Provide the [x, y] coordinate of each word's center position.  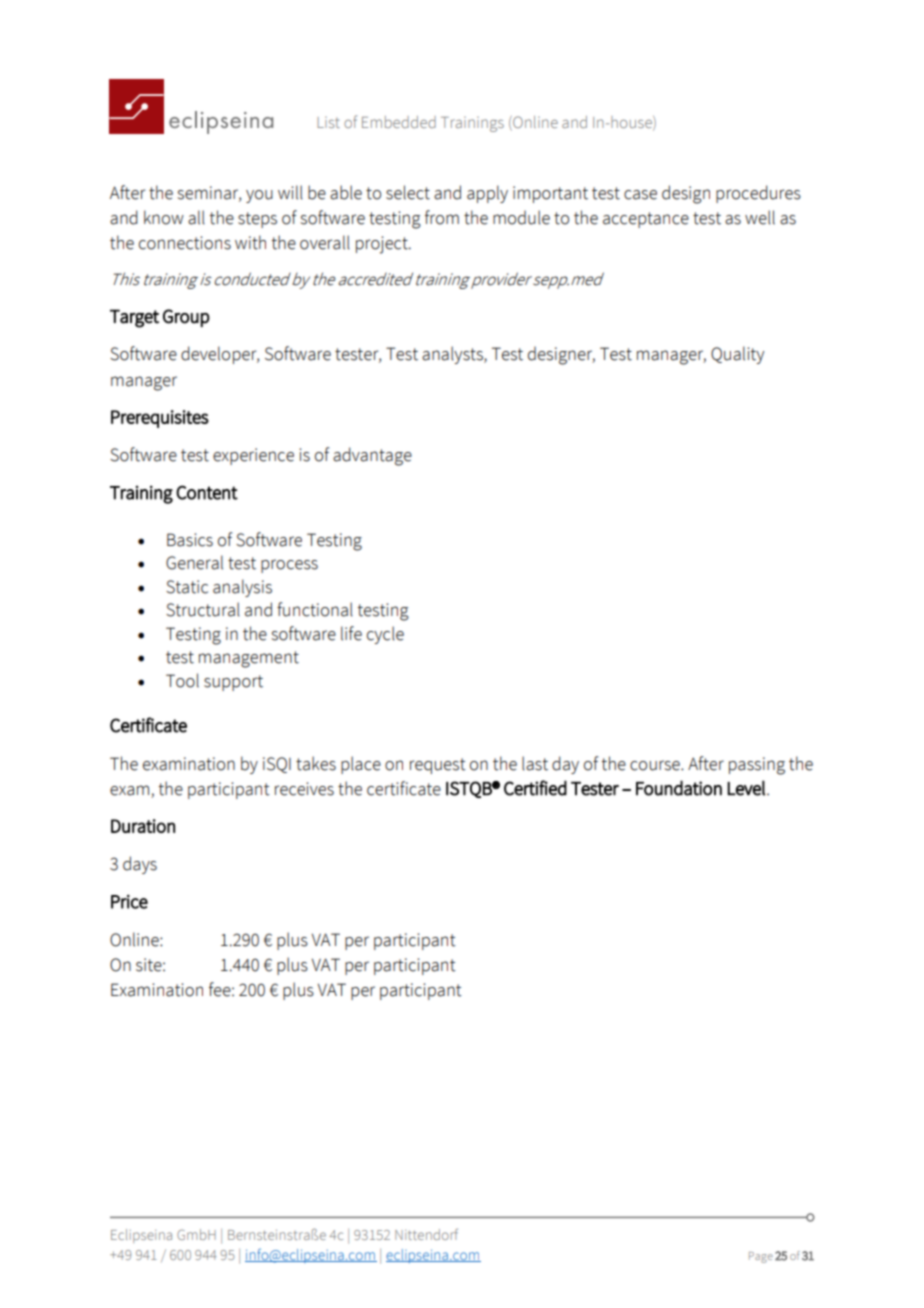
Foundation [679, 788]
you [259, 196]
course [656, 765]
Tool [182, 680]
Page [761, 1257]
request [438, 766]
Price [129, 902]
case [640, 195]
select [408, 192]
